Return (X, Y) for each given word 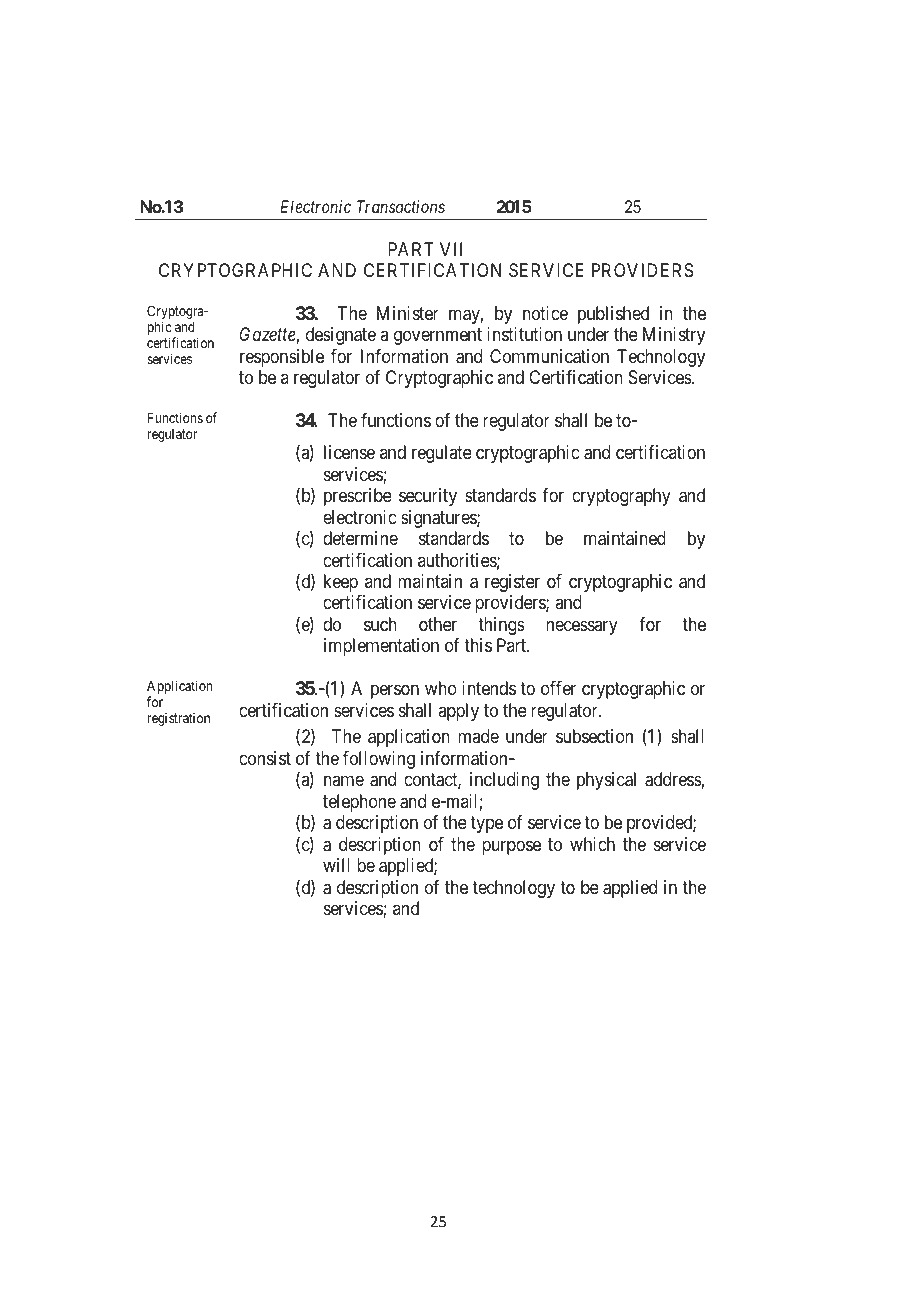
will (336, 865)
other (438, 624)
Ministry (674, 336)
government (438, 337)
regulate (442, 454)
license (349, 452)
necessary (582, 627)
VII (451, 249)
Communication (549, 356)
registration (178, 719)
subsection (594, 736)
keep (341, 583)
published (613, 315)
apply (458, 712)
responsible (282, 358)
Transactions (401, 206)
